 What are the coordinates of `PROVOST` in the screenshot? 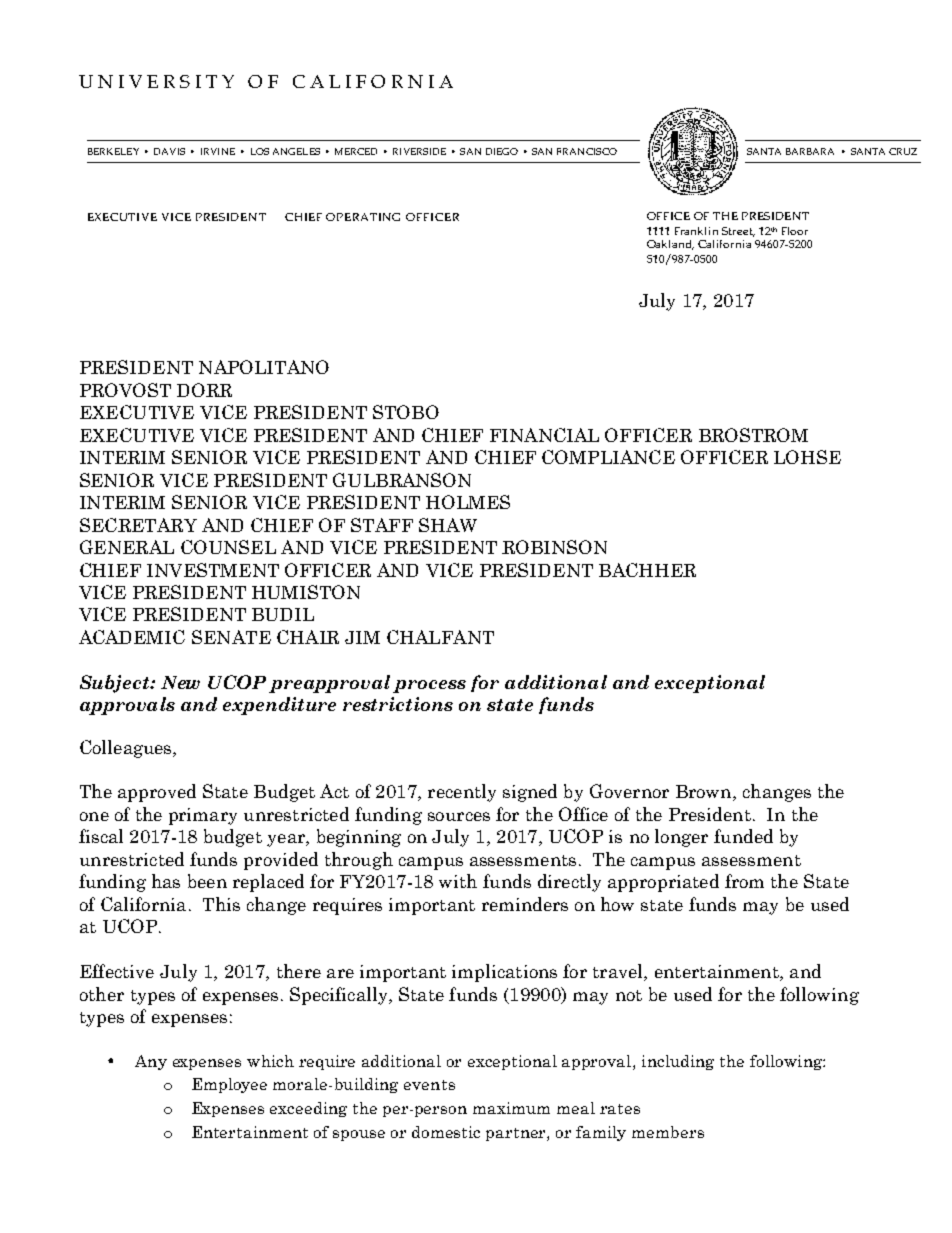 It's located at (125, 390).
